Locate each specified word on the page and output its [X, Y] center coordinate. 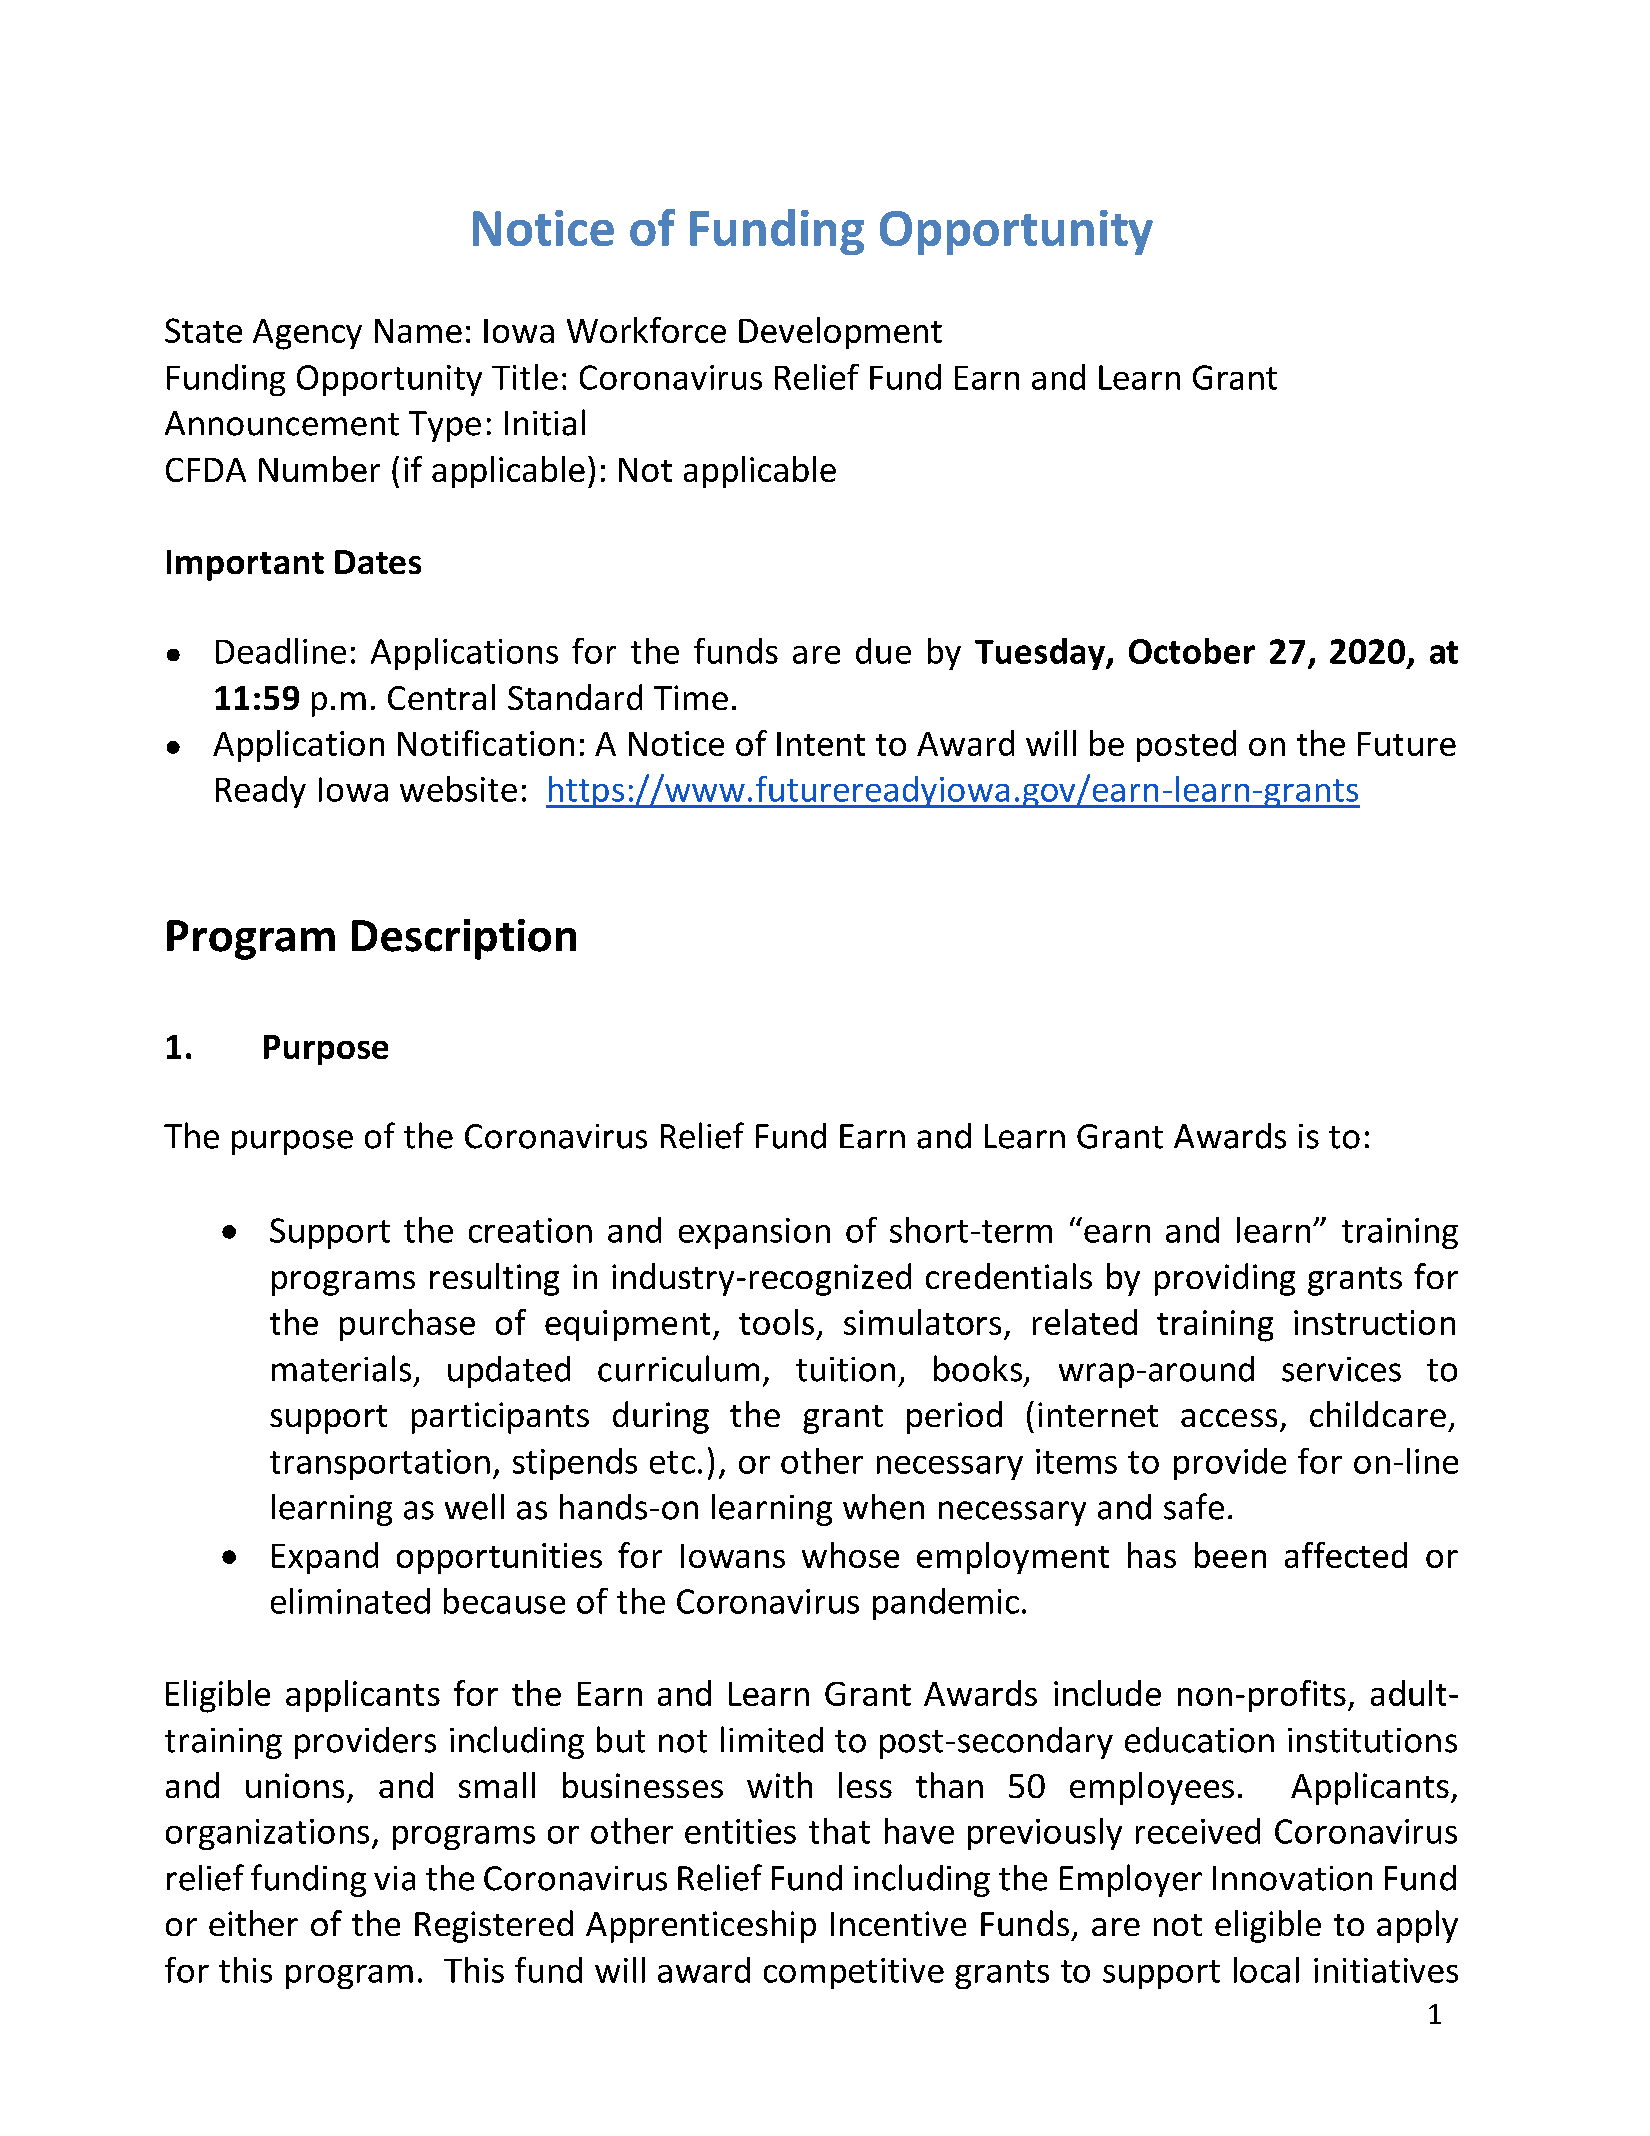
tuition [845, 1369]
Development [840, 333]
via [394, 1878]
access [1229, 1418]
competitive [854, 1973]
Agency [307, 334]
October [1192, 651]
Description [464, 939]
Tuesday [1041, 654]
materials [341, 1368]
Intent [821, 744]
